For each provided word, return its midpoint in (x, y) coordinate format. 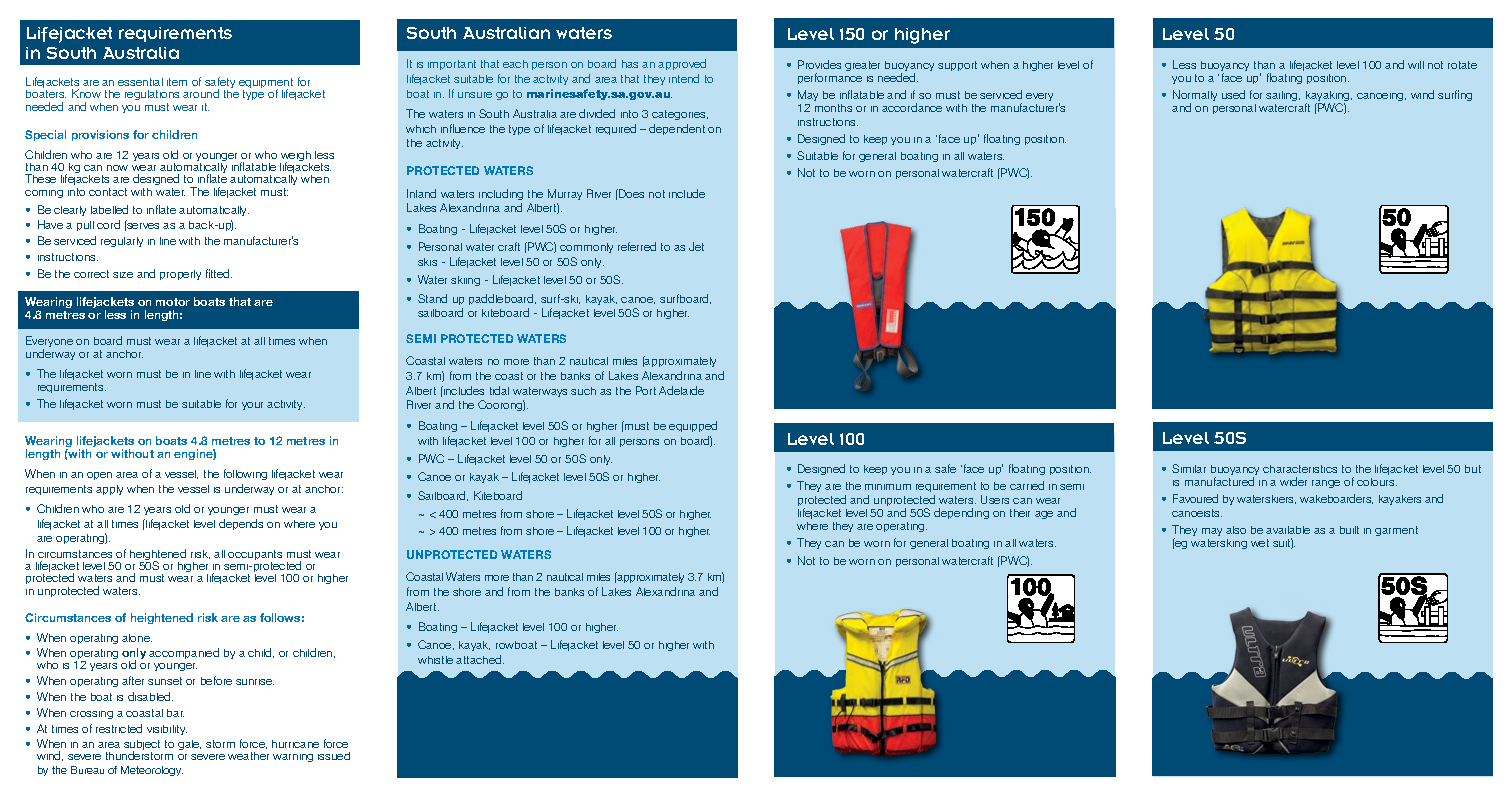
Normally (1195, 97)
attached (480, 659)
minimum (888, 487)
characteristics (1300, 469)
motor (173, 302)
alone (137, 638)
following (245, 474)
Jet (696, 246)
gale (189, 745)
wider (1293, 481)
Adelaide (681, 390)
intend (684, 78)
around (201, 93)
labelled (109, 209)
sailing (1283, 96)
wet (1260, 543)
